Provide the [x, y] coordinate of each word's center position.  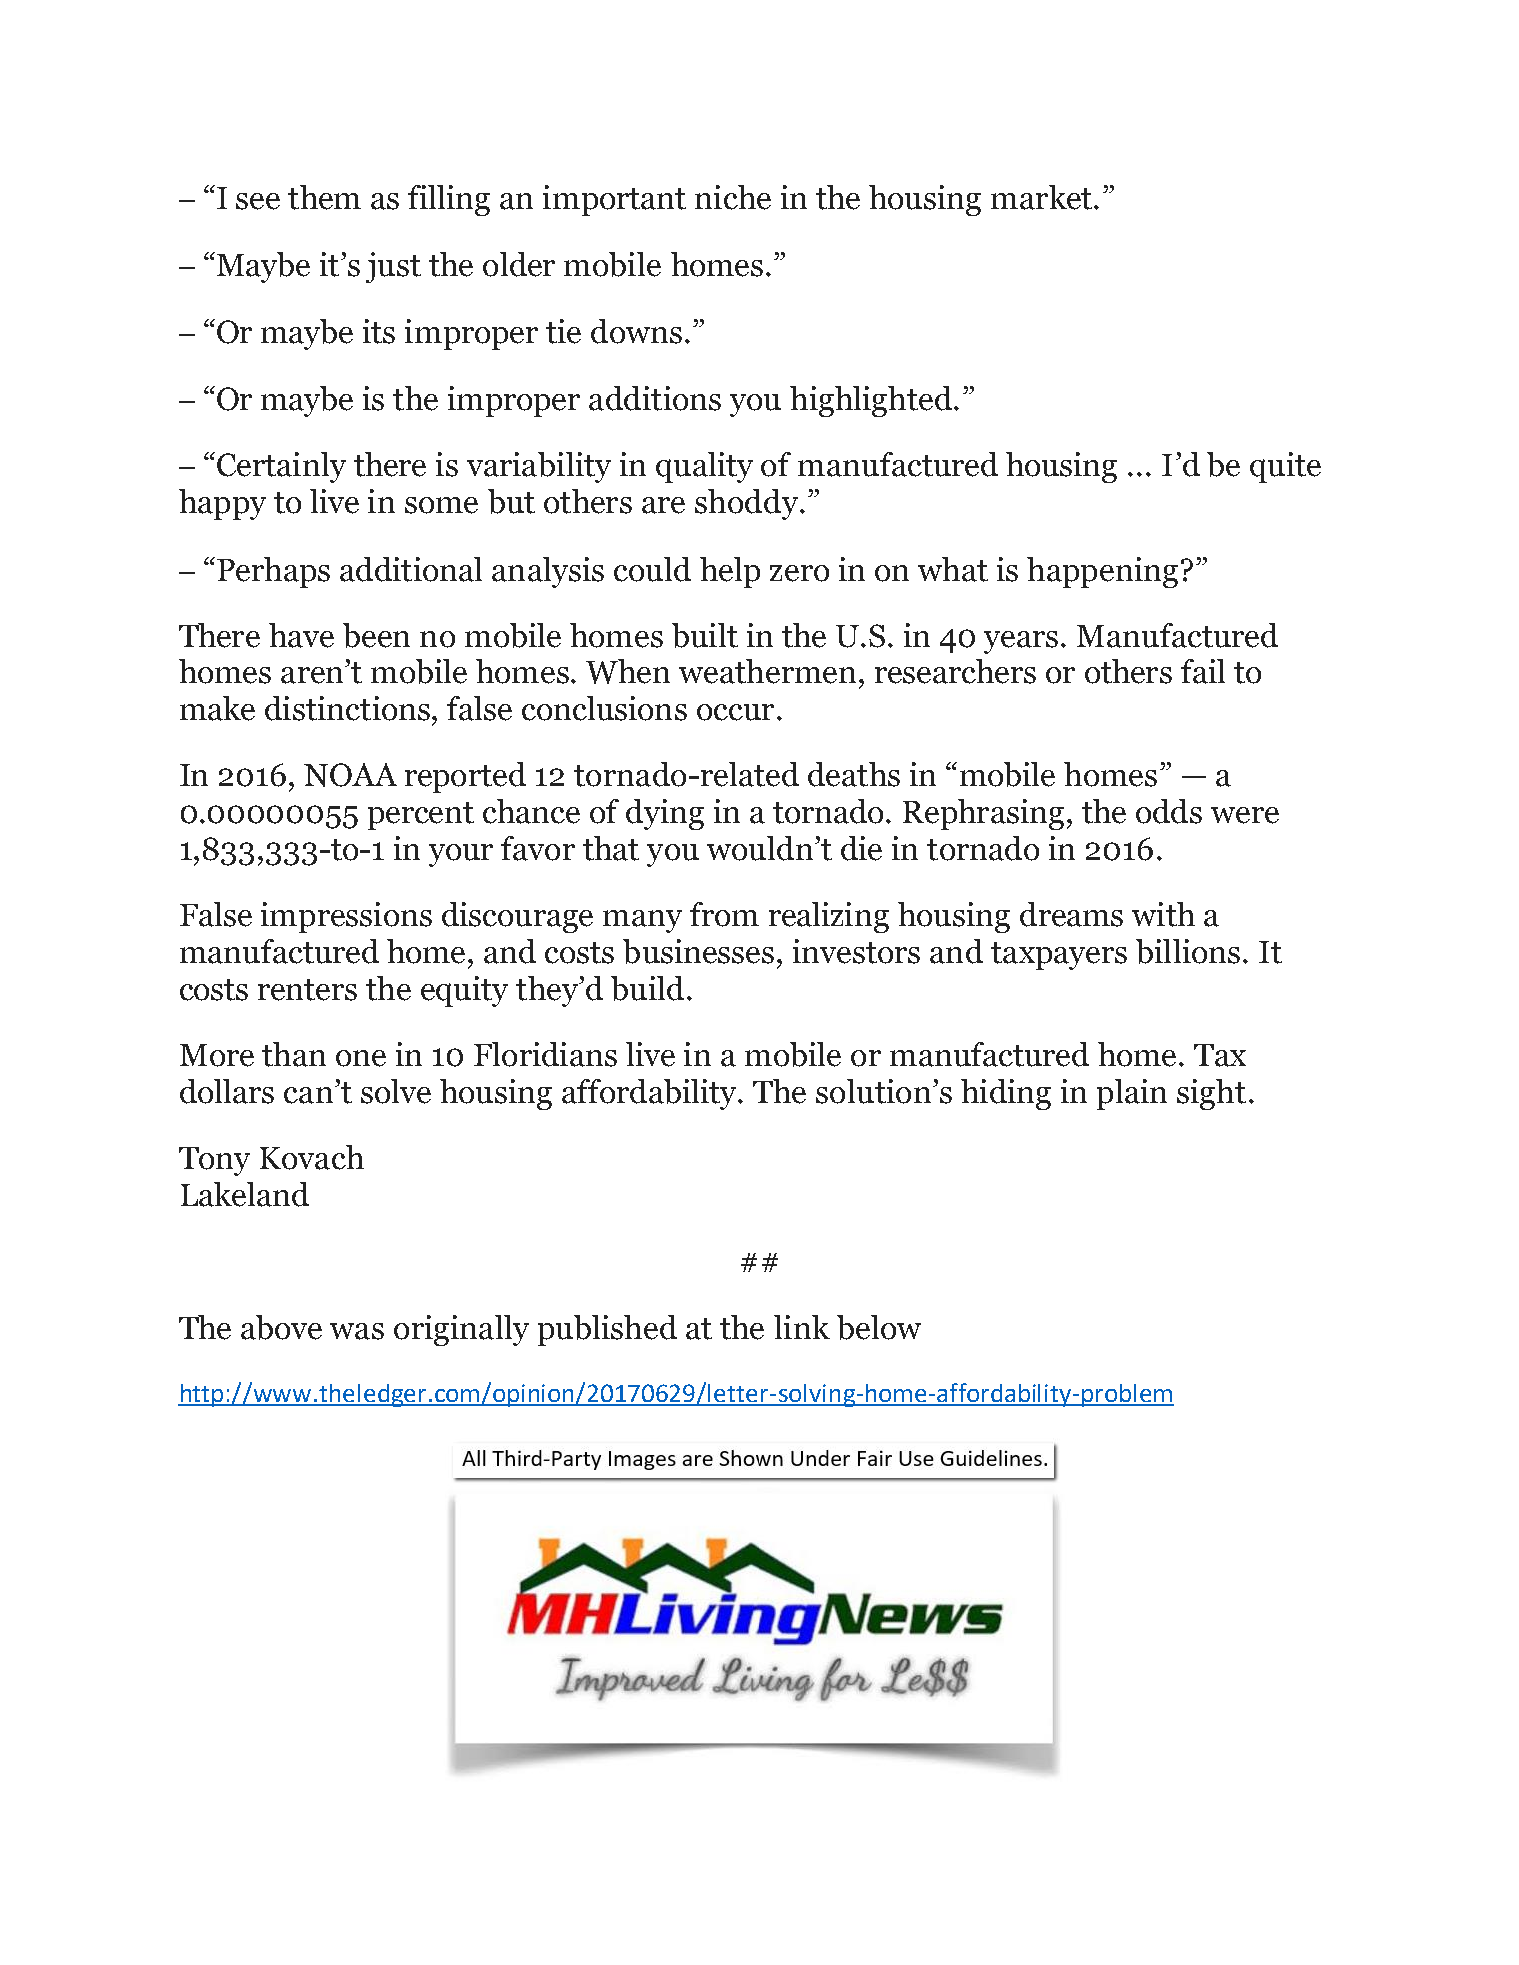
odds [1169, 811]
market [1041, 197]
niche [733, 197]
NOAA [350, 775]
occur [735, 712]
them [324, 197]
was [357, 1331]
